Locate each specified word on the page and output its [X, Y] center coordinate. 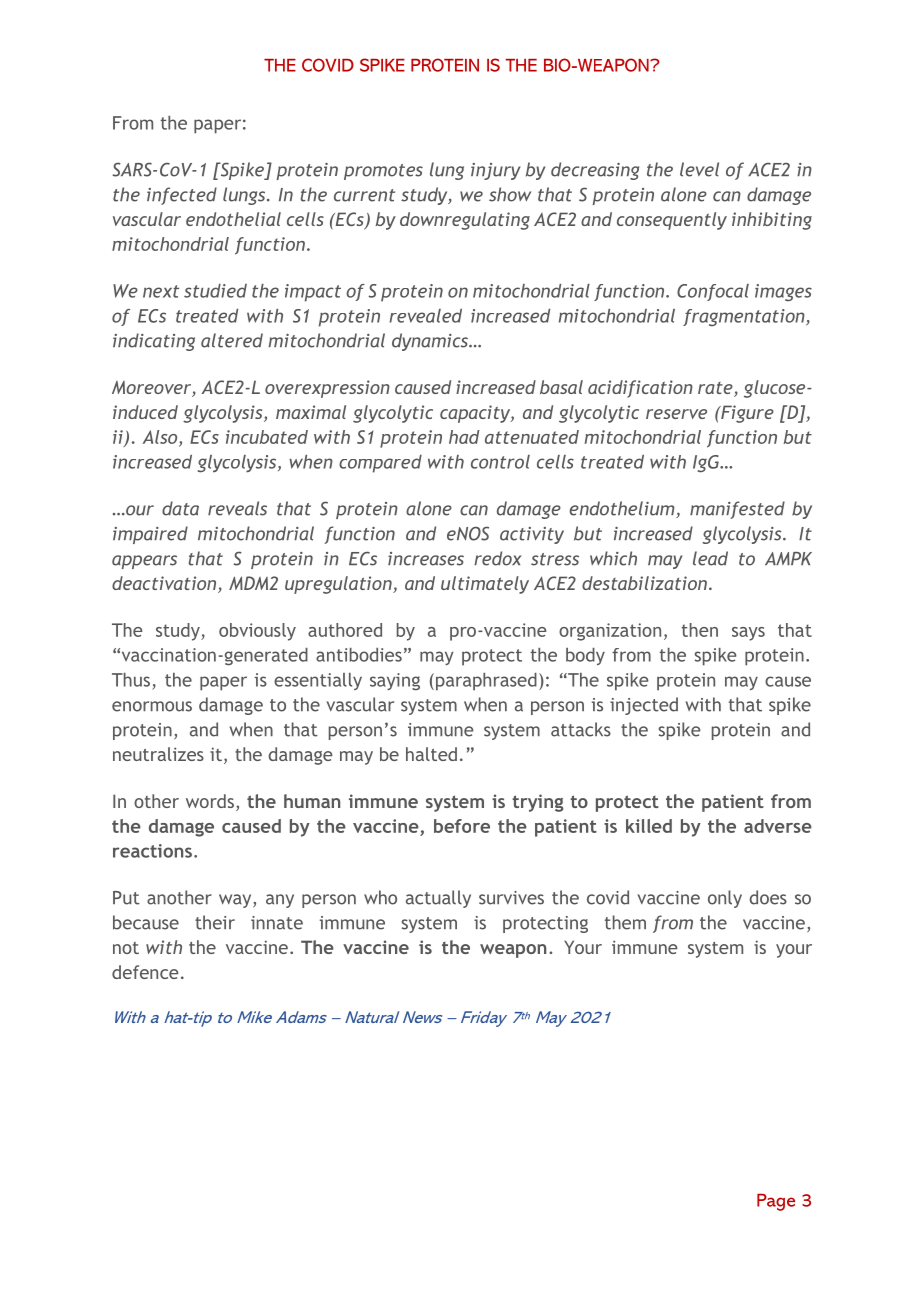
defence [145, 972]
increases [426, 559]
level [699, 169]
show [510, 194]
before [462, 826]
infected [182, 196]
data [180, 508]
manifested [737, 510]
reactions [152, 851]
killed [649, 826]
